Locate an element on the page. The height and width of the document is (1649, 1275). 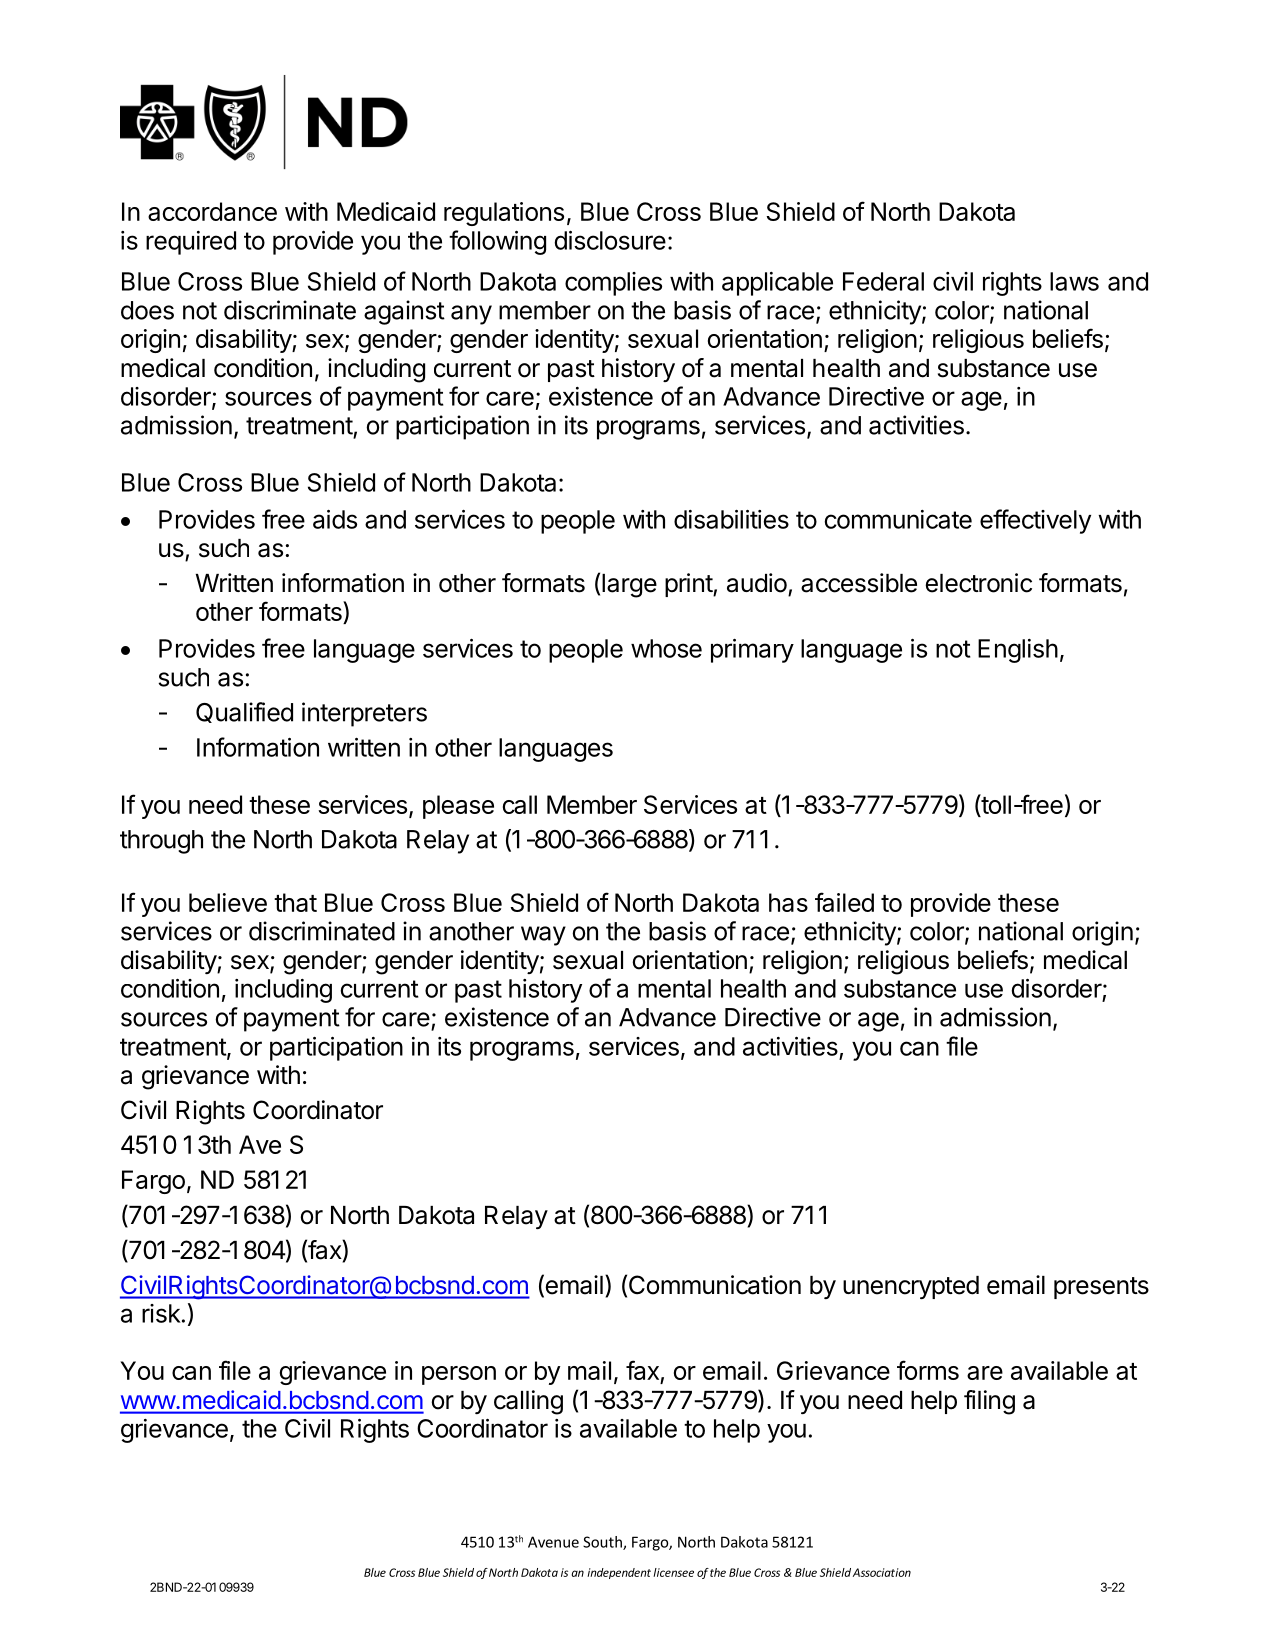
disclosure is located at coordinates (610, 240).
